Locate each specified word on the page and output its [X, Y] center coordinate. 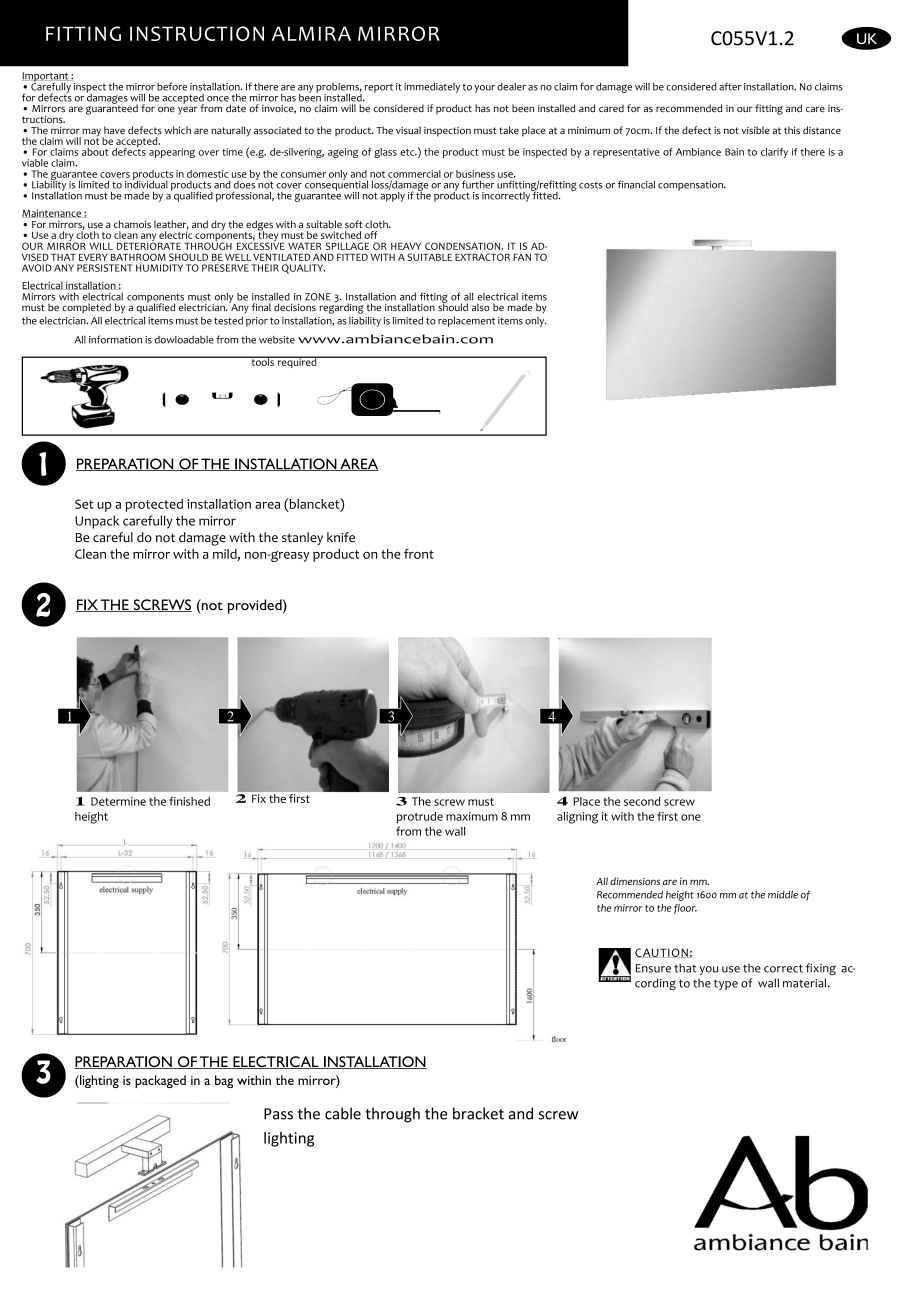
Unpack [97, 522]
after [730, 86]
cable [343, 1113]
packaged [160, 1081]
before [172, 86]
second [642, 801]
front [419, 553]
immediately [432, 88]
